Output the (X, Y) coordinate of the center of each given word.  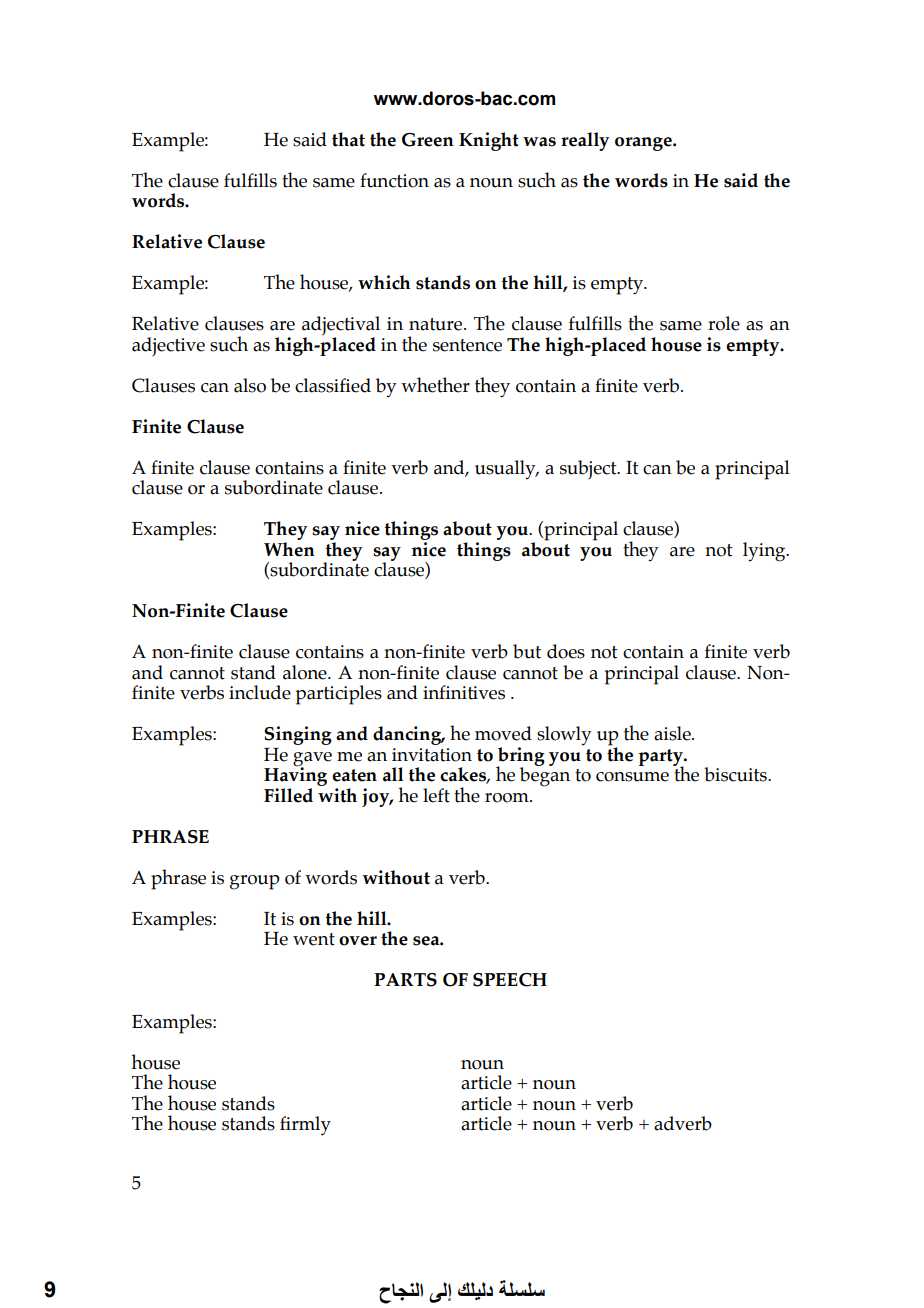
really (585, 141)
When (289, 549)
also (250, 385)
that (348, 139)
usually (506, 470)
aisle (673, 733)
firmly (305, 1126)
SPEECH (510, 980)
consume (632, 777)
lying (765, 552)
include (260, 692)
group (255, 882)
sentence (467, 345)
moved (503, 733)
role (724, 323)
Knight (489, 141)
